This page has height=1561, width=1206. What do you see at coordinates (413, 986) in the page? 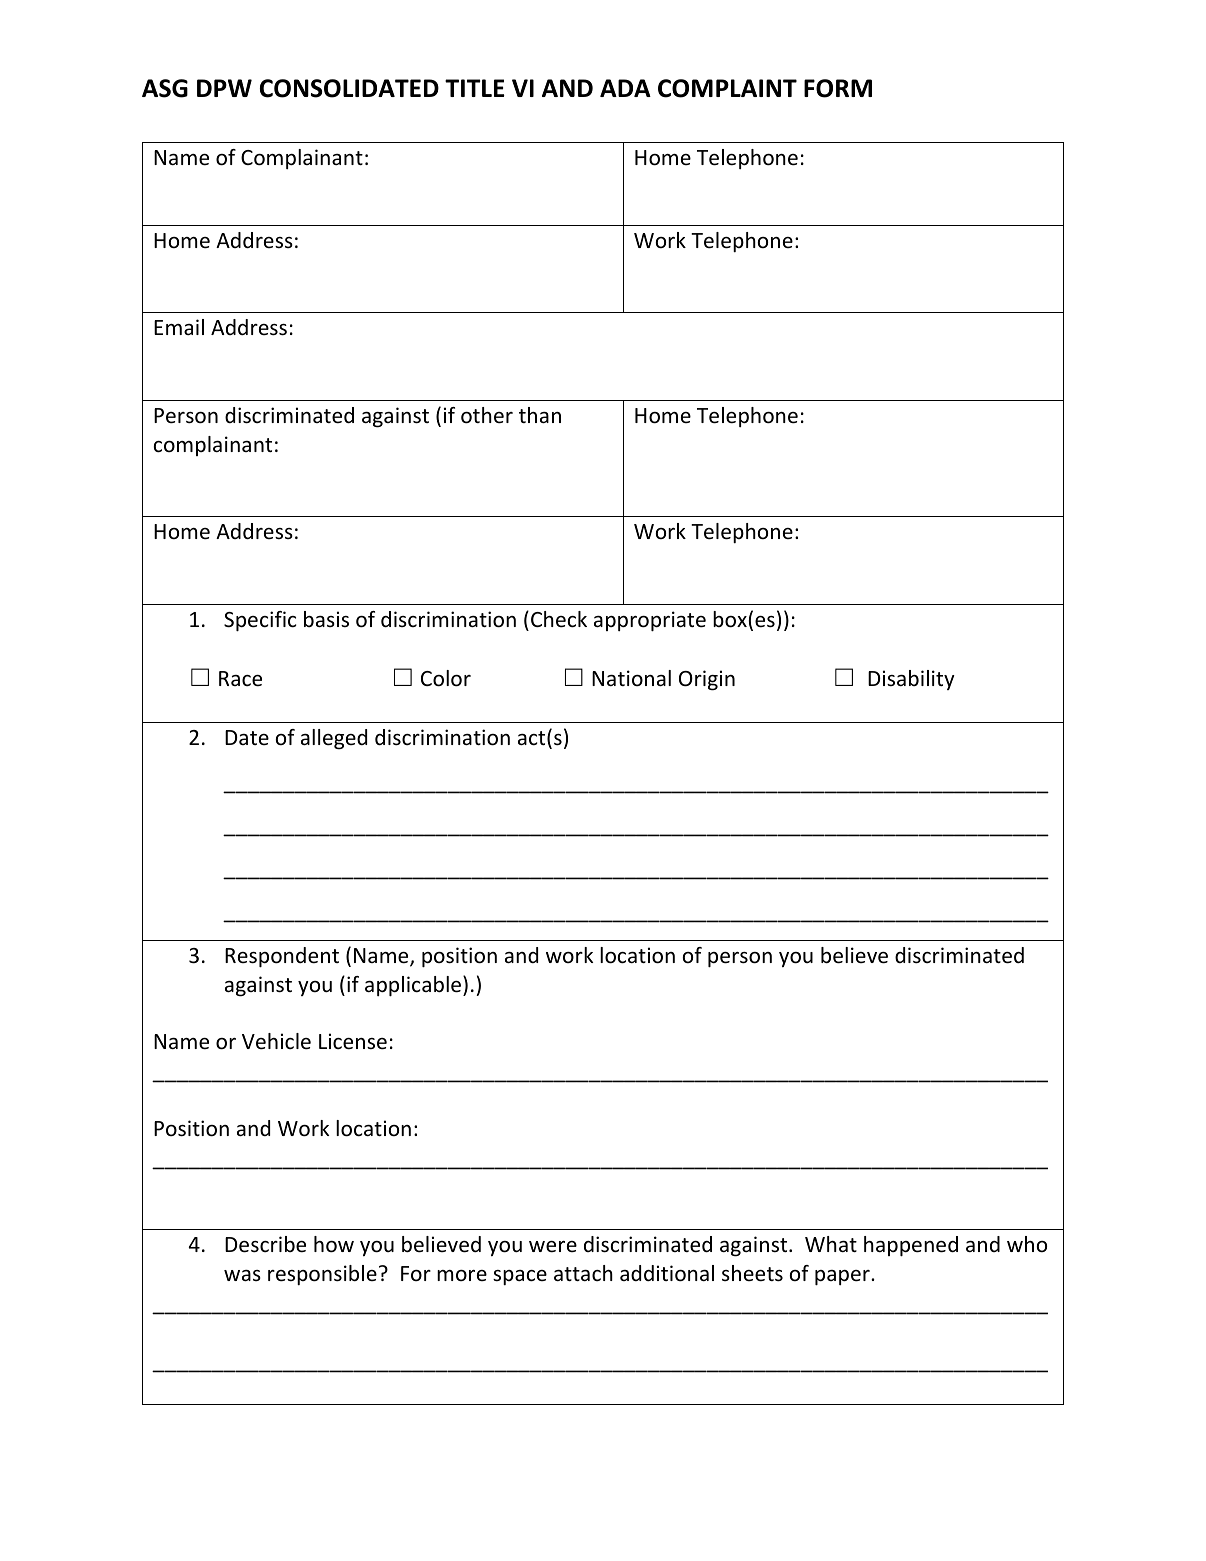
I see `applicable` at bounding box center [413, 986].
